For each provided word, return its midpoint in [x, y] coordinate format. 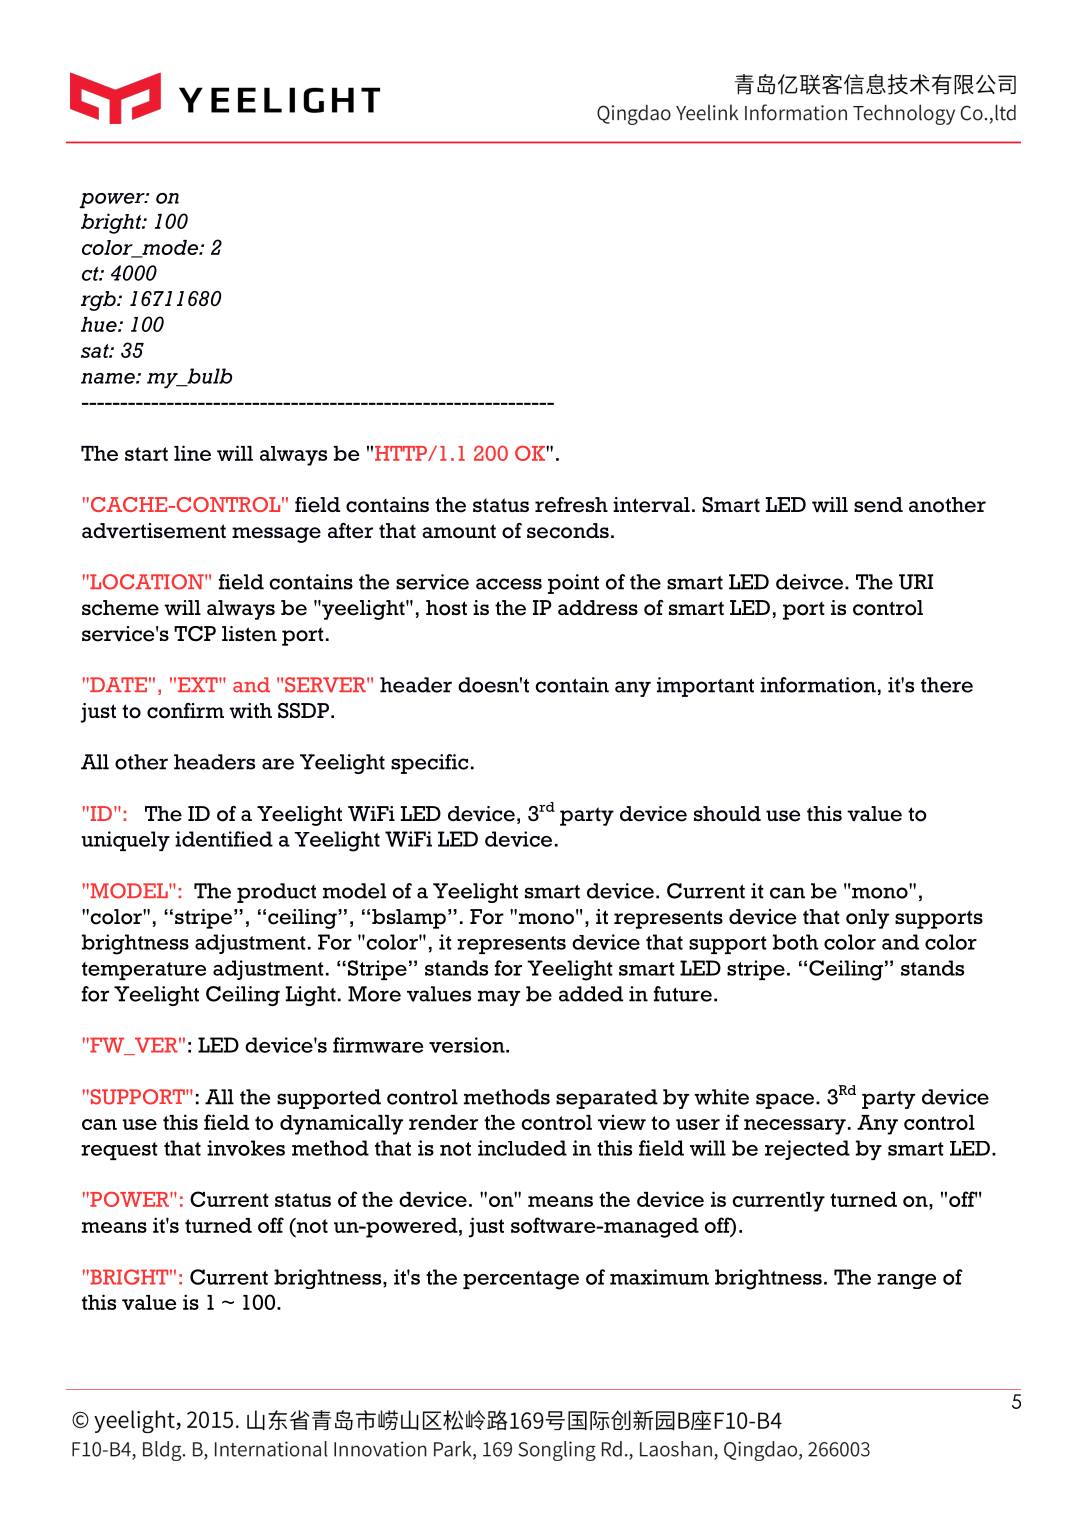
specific [429, 764]
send [878, 505]
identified [224, 839]
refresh [571, 505]
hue [100, 324]
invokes [246, 1148]
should [727, 814]
